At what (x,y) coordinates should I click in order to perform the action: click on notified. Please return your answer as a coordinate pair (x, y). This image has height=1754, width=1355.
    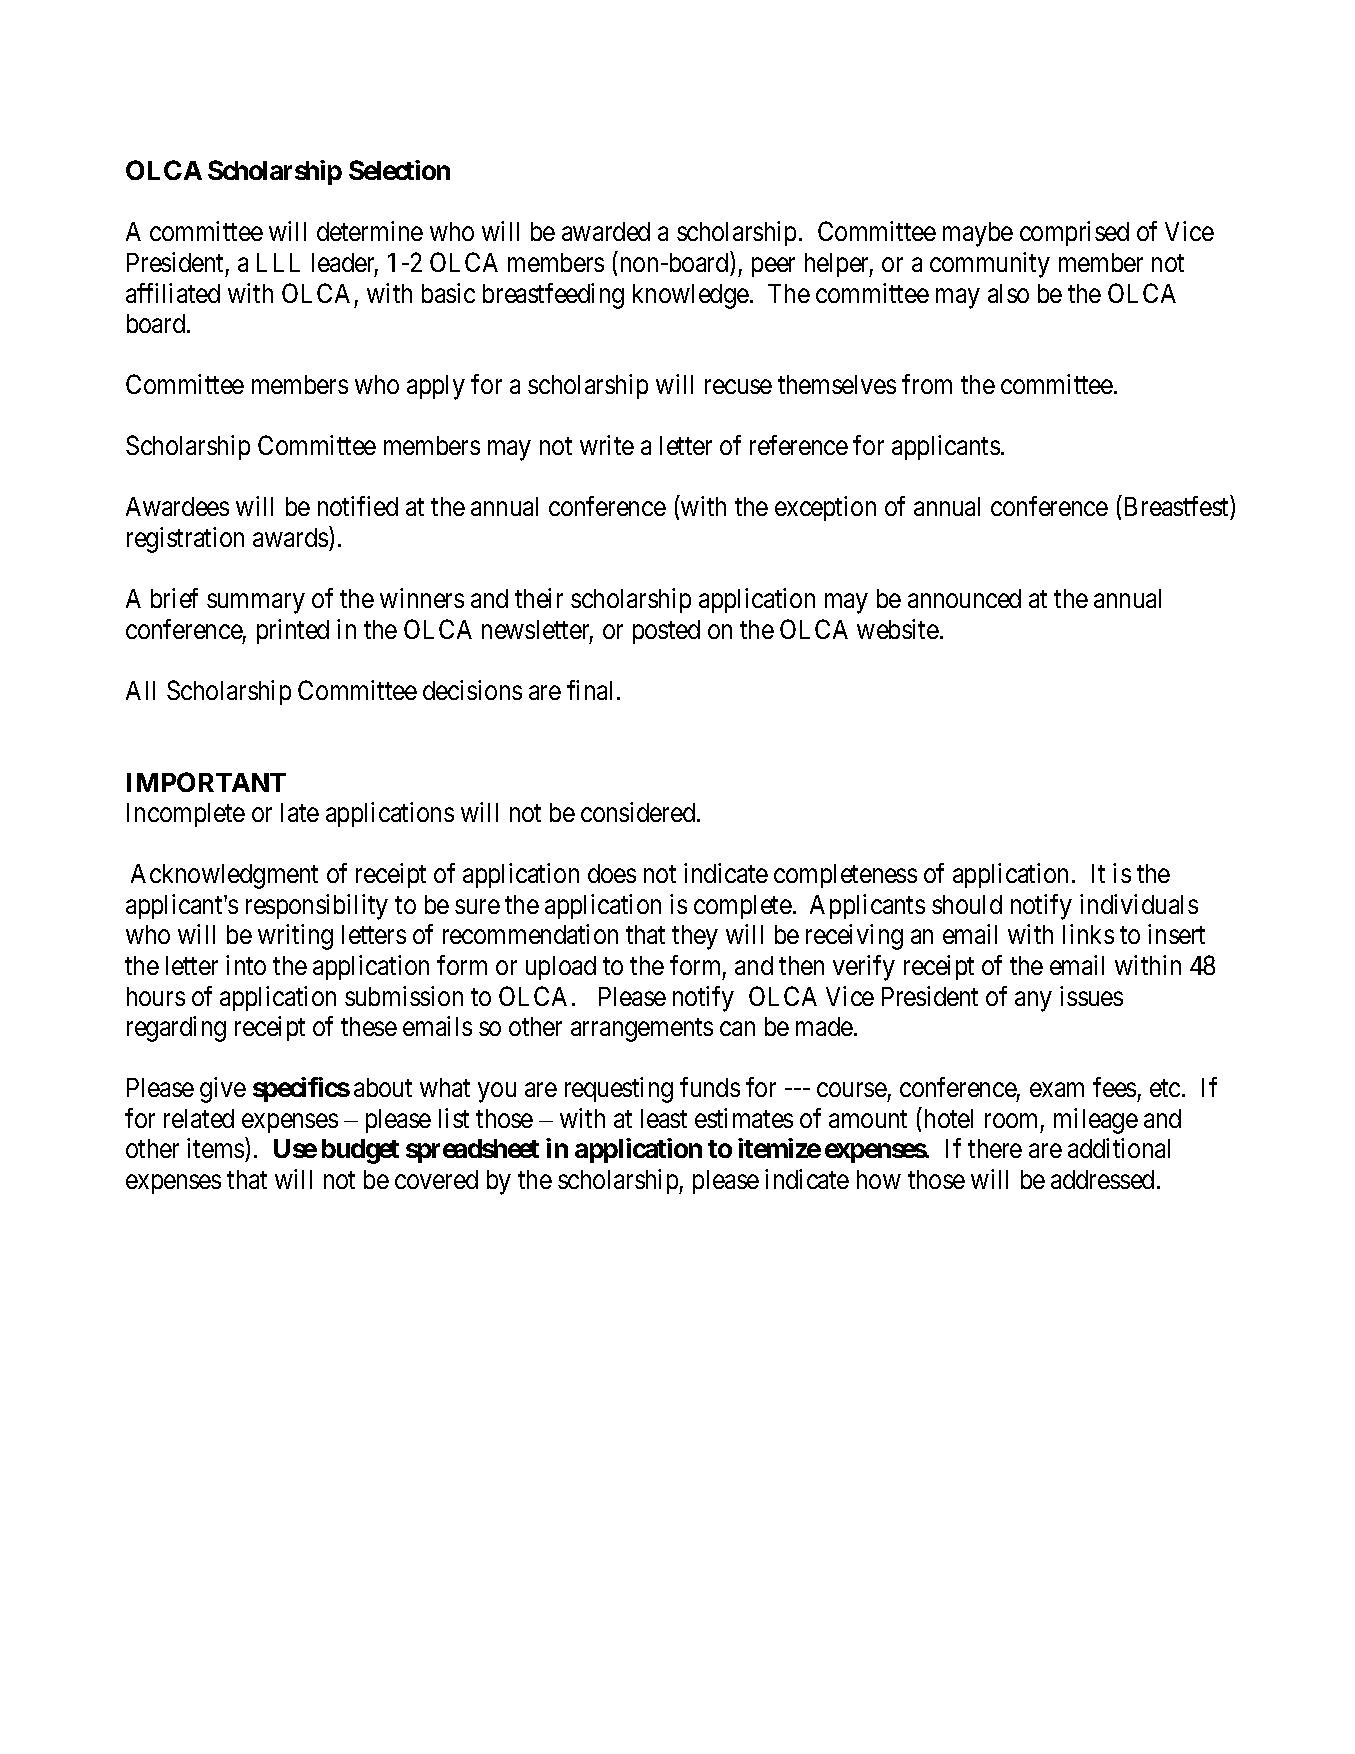
    Looking at the image, I should click on (358, 506).
